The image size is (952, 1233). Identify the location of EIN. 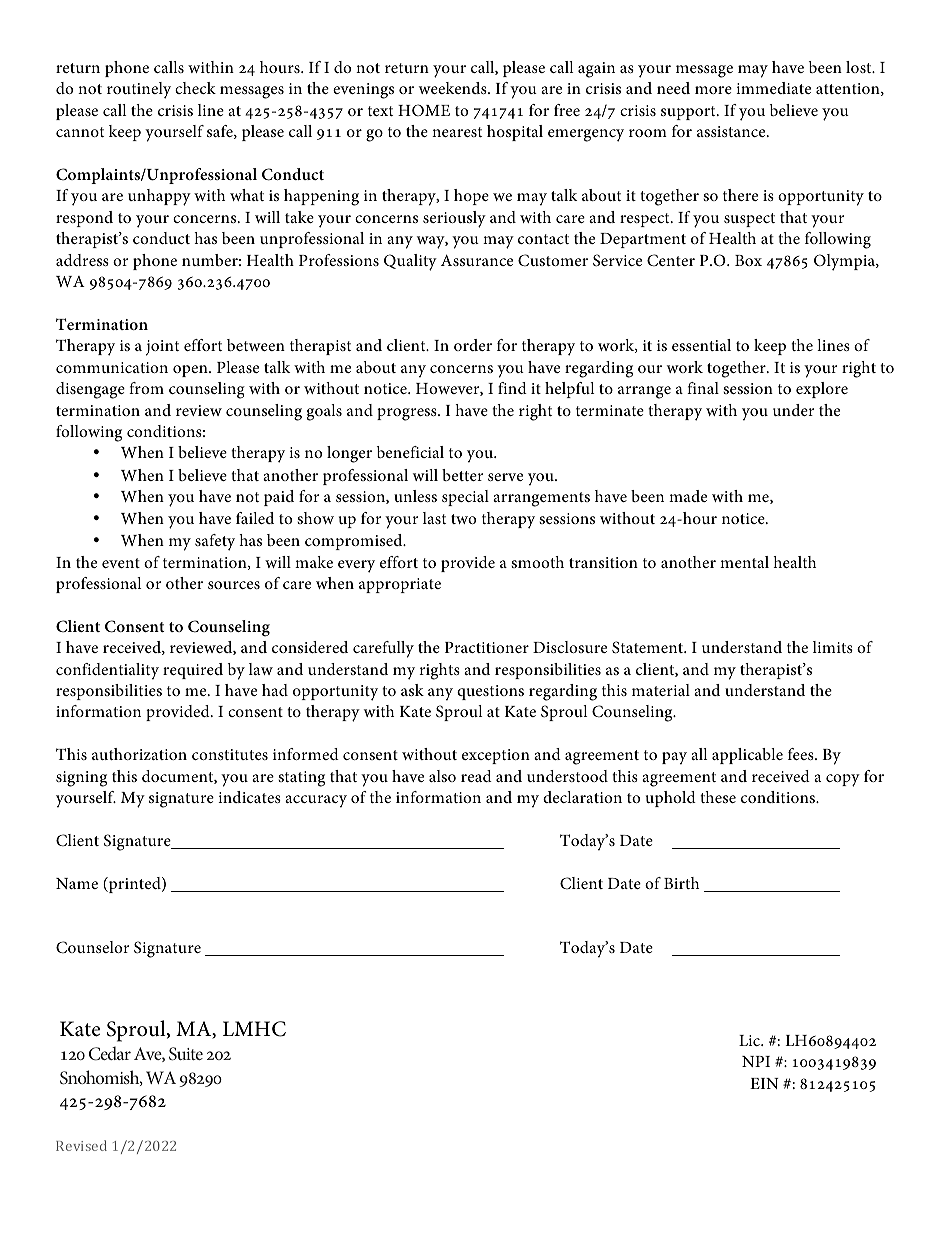
(764, 1083).
